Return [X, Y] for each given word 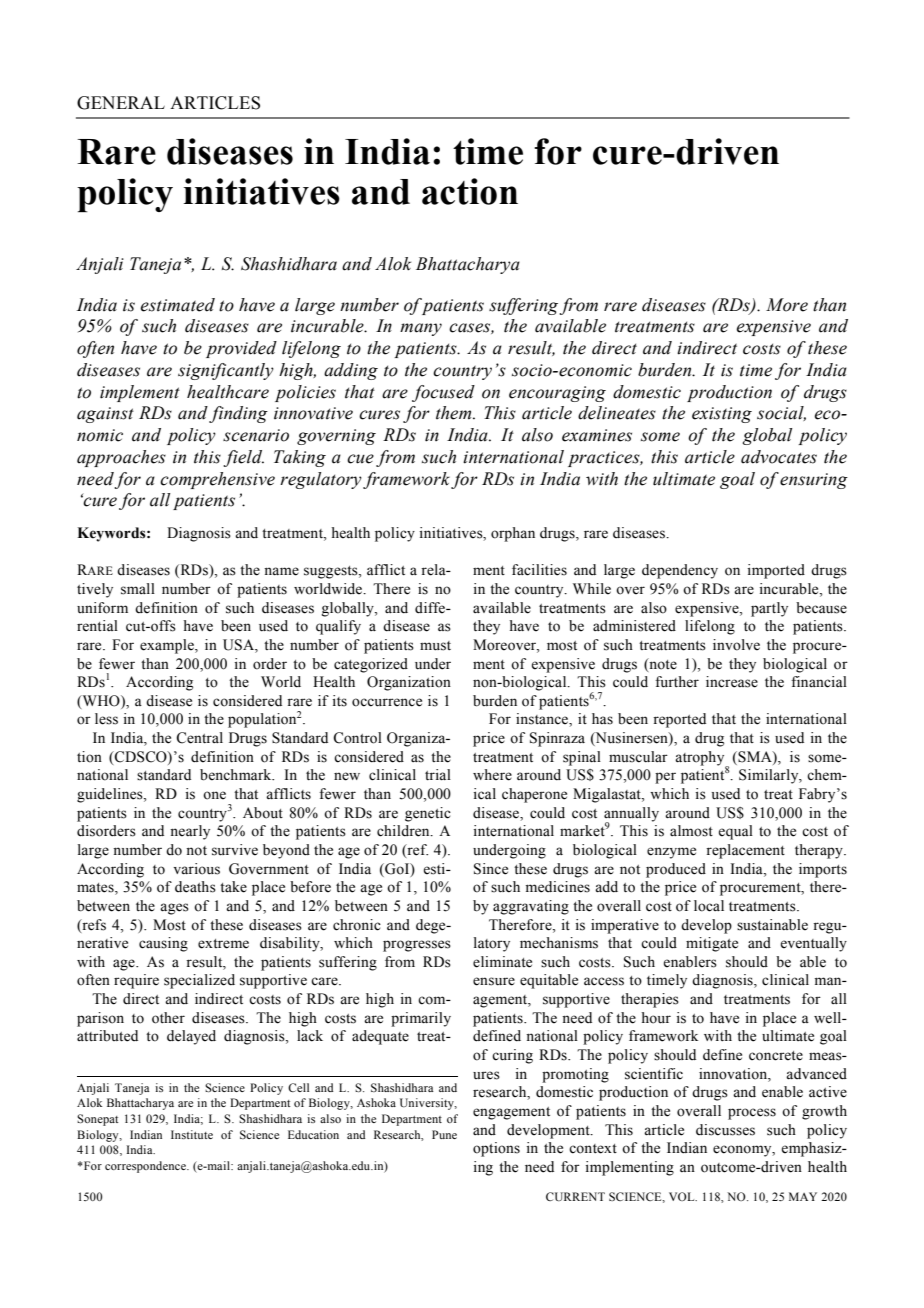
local [709, 906]
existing [722, 415]
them [455, 413]
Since [491, 869]
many [421, 329]
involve [736, 645]
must [435, 646]
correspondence [146, 1167]
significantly [226, 371]
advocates [779, 457]
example [168, 646]
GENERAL [121, 103]
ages [174, 909]
